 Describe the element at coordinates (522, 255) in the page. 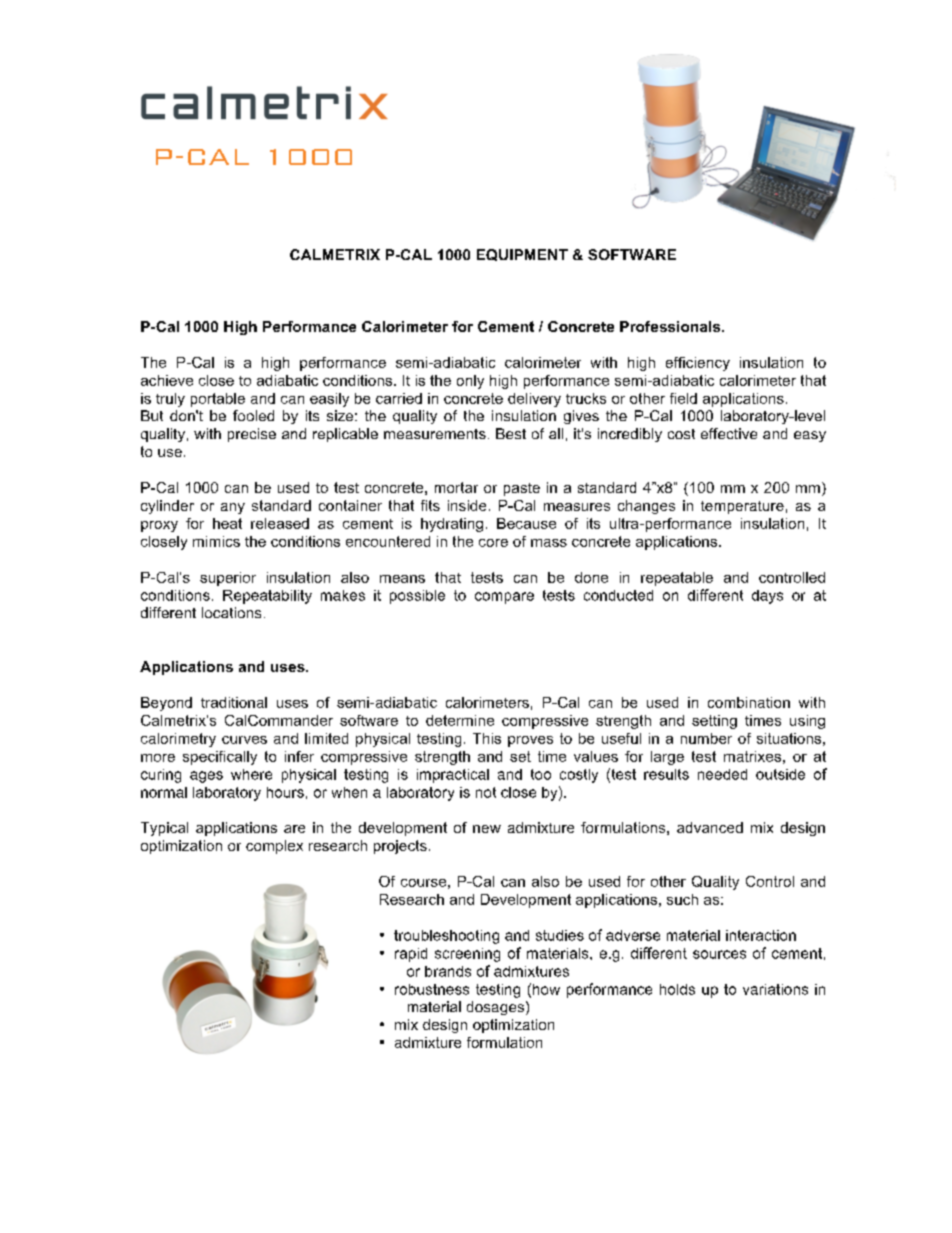

I see `EQUIPMENT` at that location.
